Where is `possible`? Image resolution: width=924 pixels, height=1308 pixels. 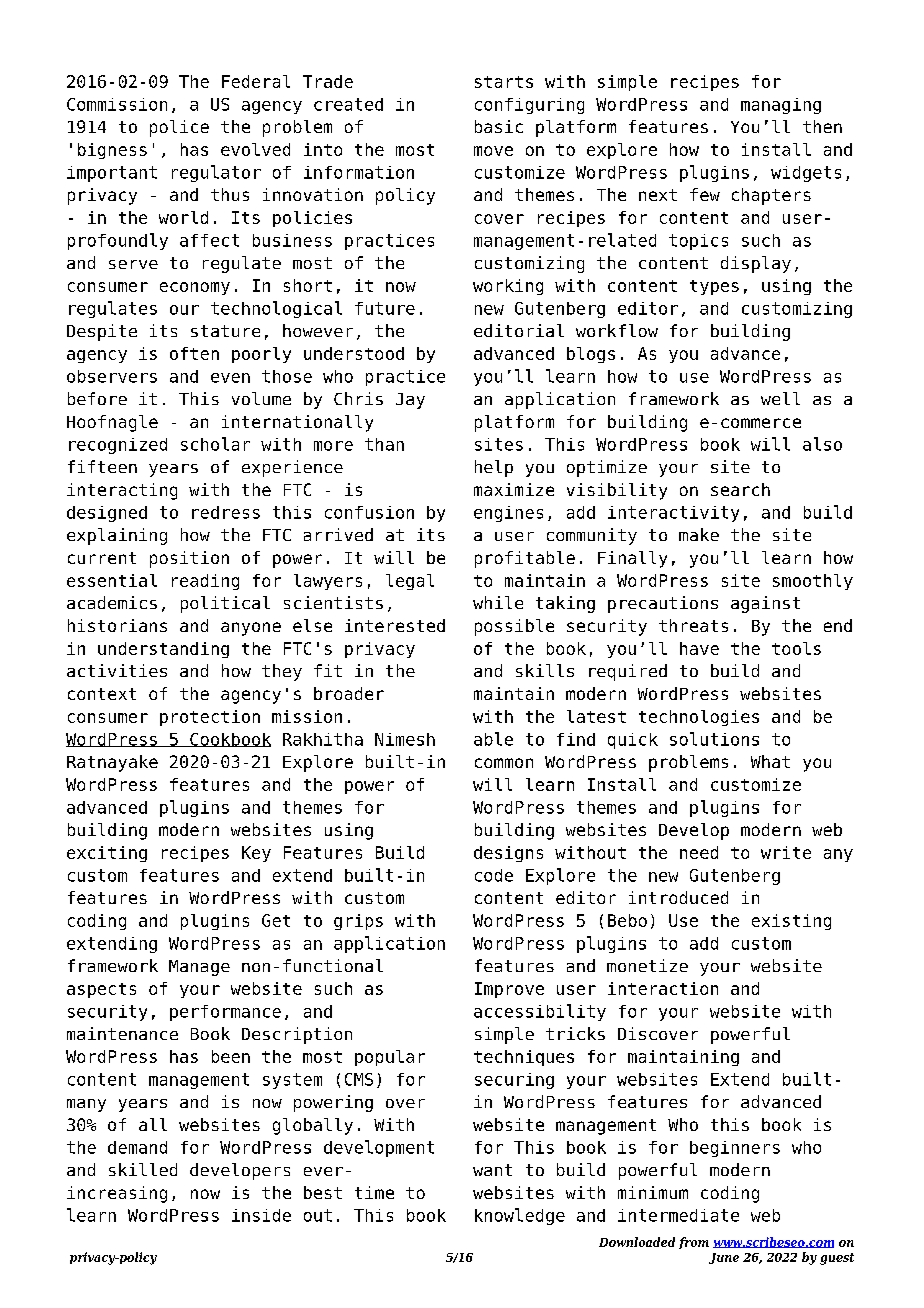 possible is located at coordinates (514, 627).
